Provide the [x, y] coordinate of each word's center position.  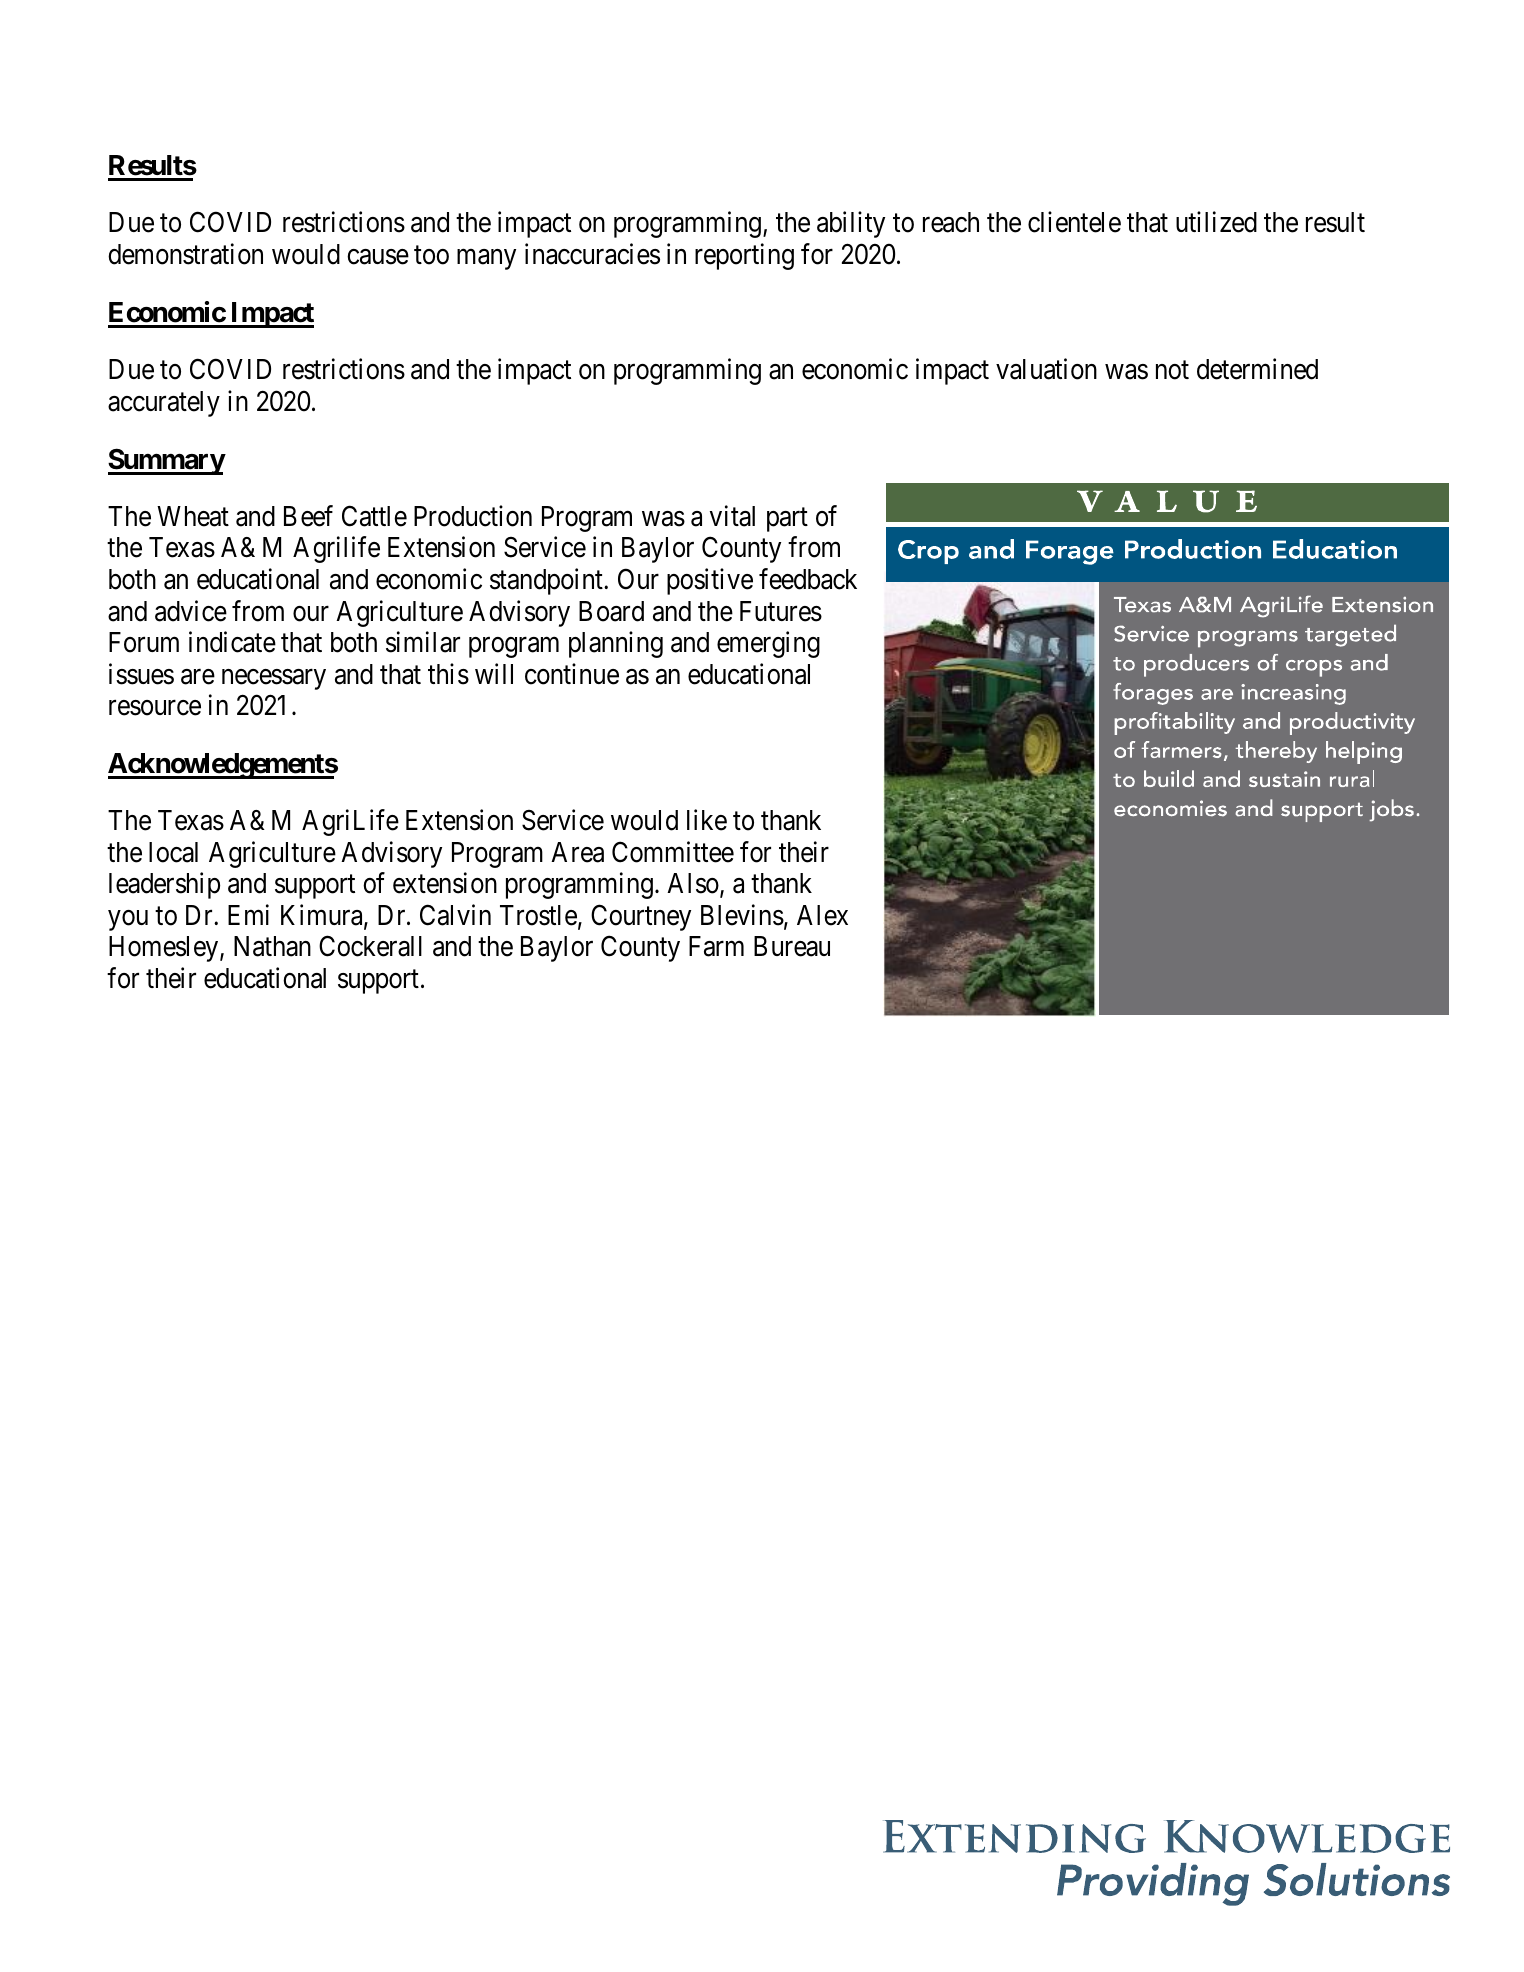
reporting [744, 257]
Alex [822, 915]
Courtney [641, 917]
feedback [808, 579]
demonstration [185, 254]
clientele [1074, 222]
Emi [248, 914]
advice [191, 611]
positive [710, 581]
